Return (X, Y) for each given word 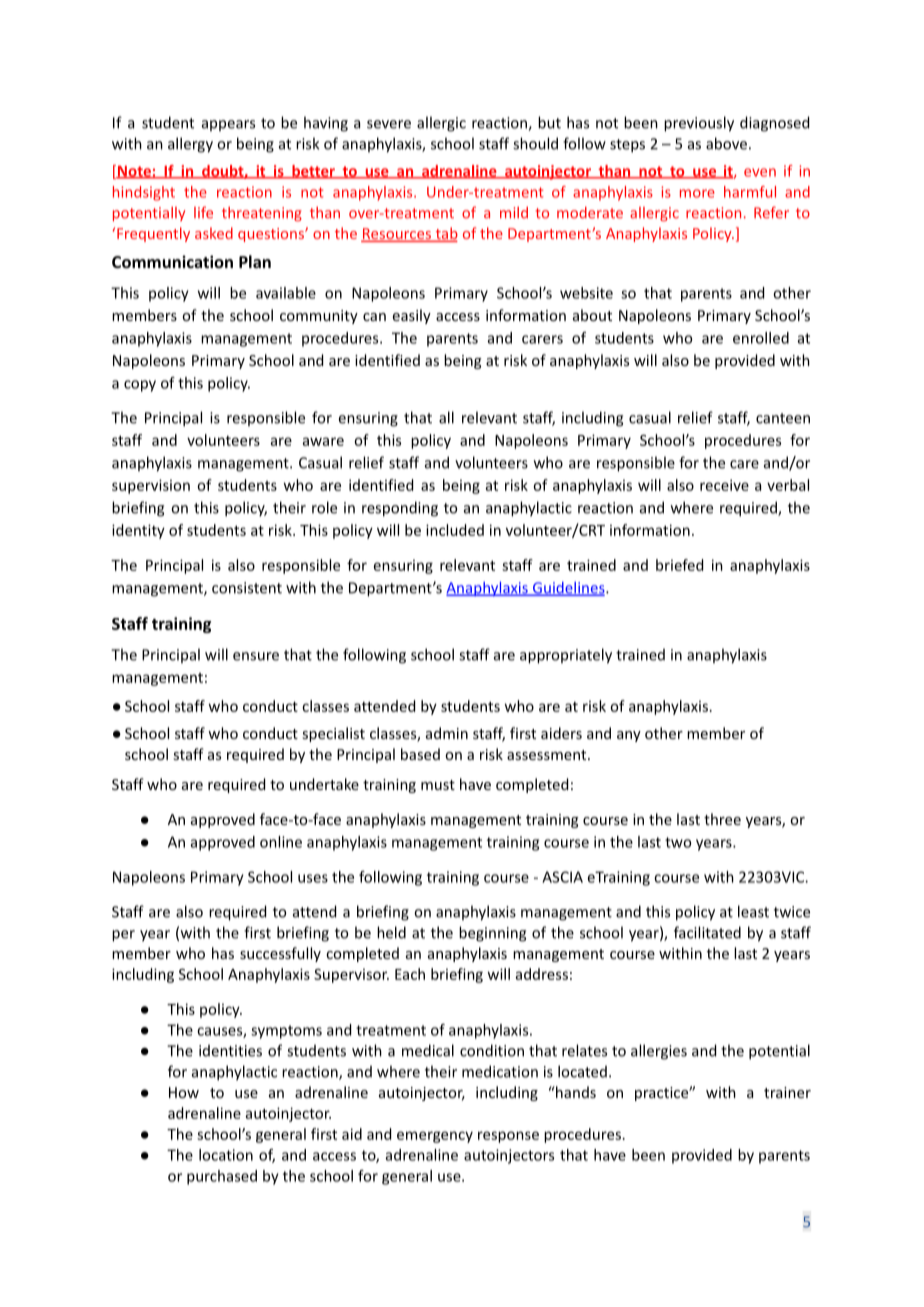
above (726, 143)
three (722, 819)
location (226, 1155)
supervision (151, 486)
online (281, 842)
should (535, 143)
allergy (190, 145)
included (455, 530)
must (438, 785)
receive (724, 485)
